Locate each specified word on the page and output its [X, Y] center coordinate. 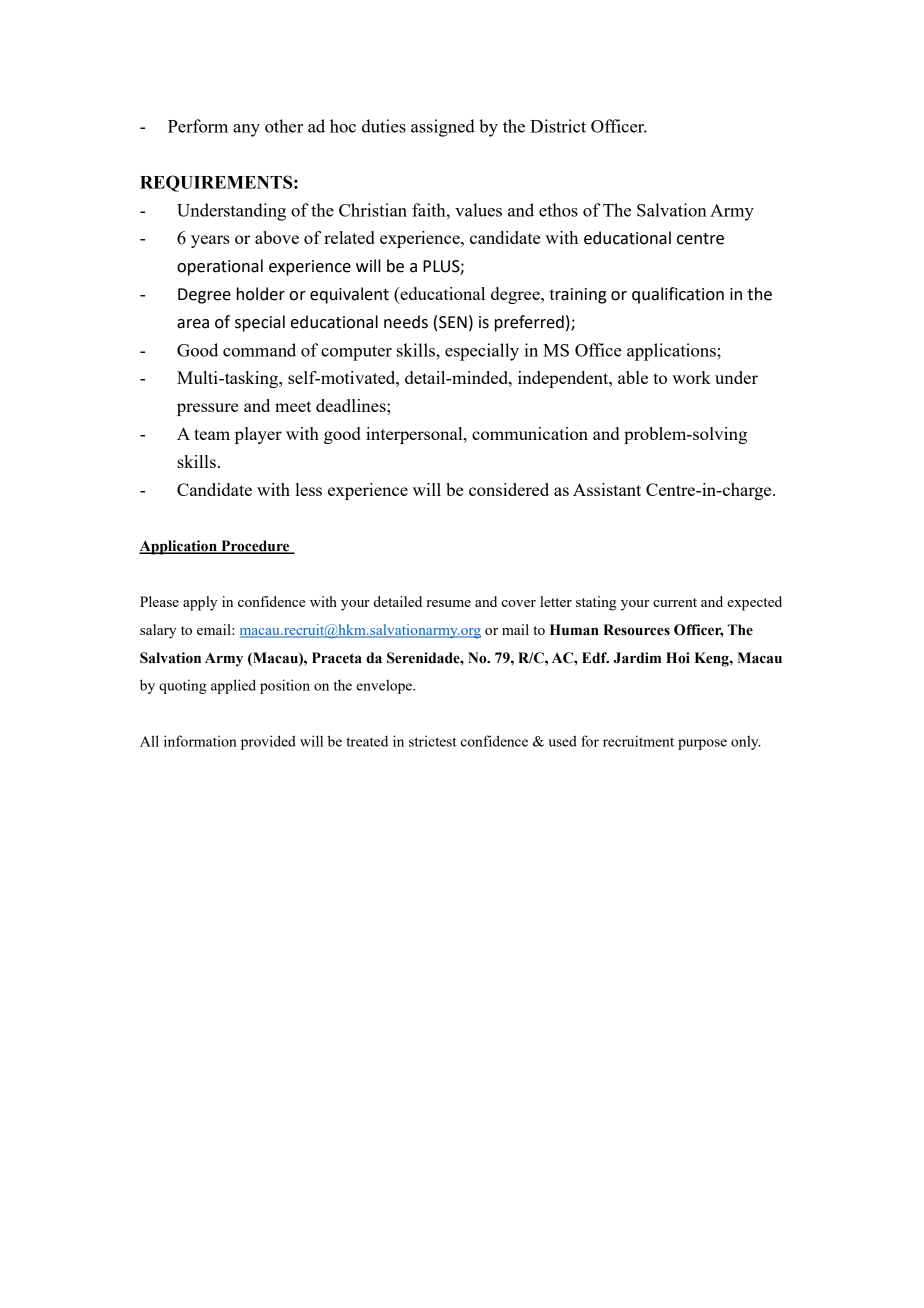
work [691, 377]
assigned [443, 128]
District [558, 126]
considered [509, 489]
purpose [702, 744]
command [259, 350]
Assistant [607, 489]
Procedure [255, 547]
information [200, 741]
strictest [433, 741]
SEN [453, 322]
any [246, 130]
